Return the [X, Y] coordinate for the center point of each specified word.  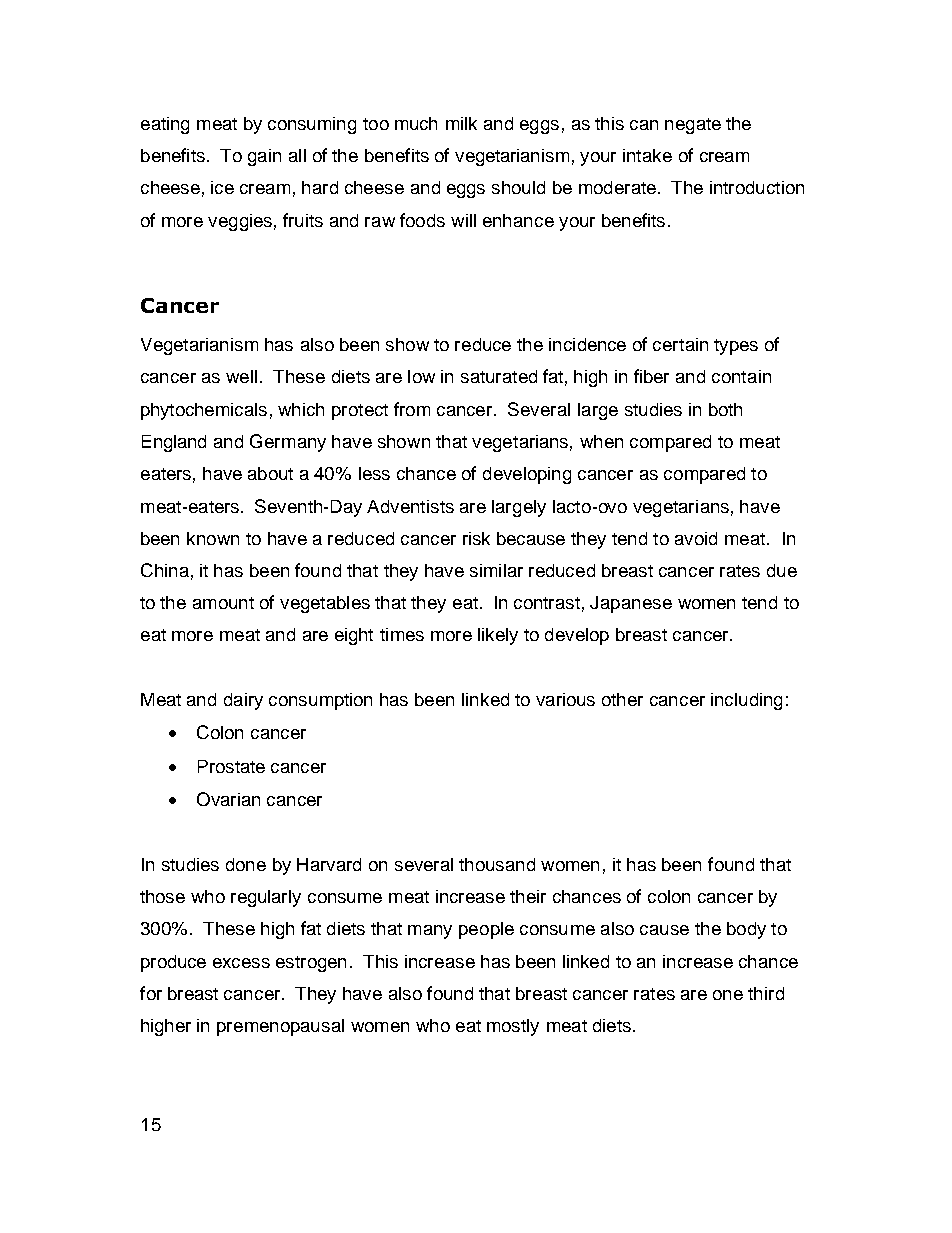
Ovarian [228, 799]
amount [223, 603]
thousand [497, 864]
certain [680, 344]
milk [461, 123]
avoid [696, 538]
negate [693, 126]
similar [496, 570]
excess [241, 963]
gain [264, 157]
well [241, 376]
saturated [499, 376]
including [746, 701]
